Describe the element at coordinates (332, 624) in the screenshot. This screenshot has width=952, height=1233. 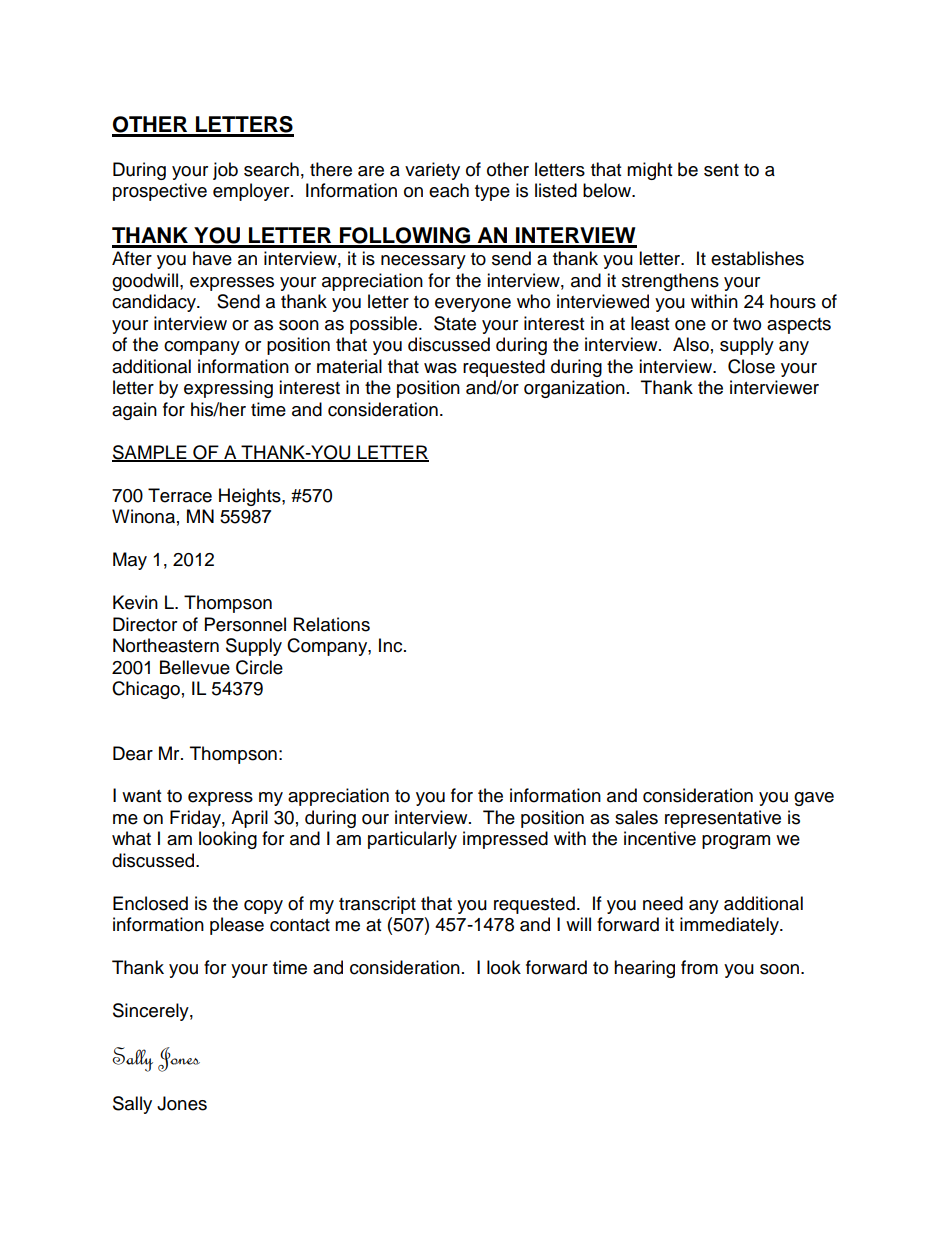
I see `Relations` at that location.
